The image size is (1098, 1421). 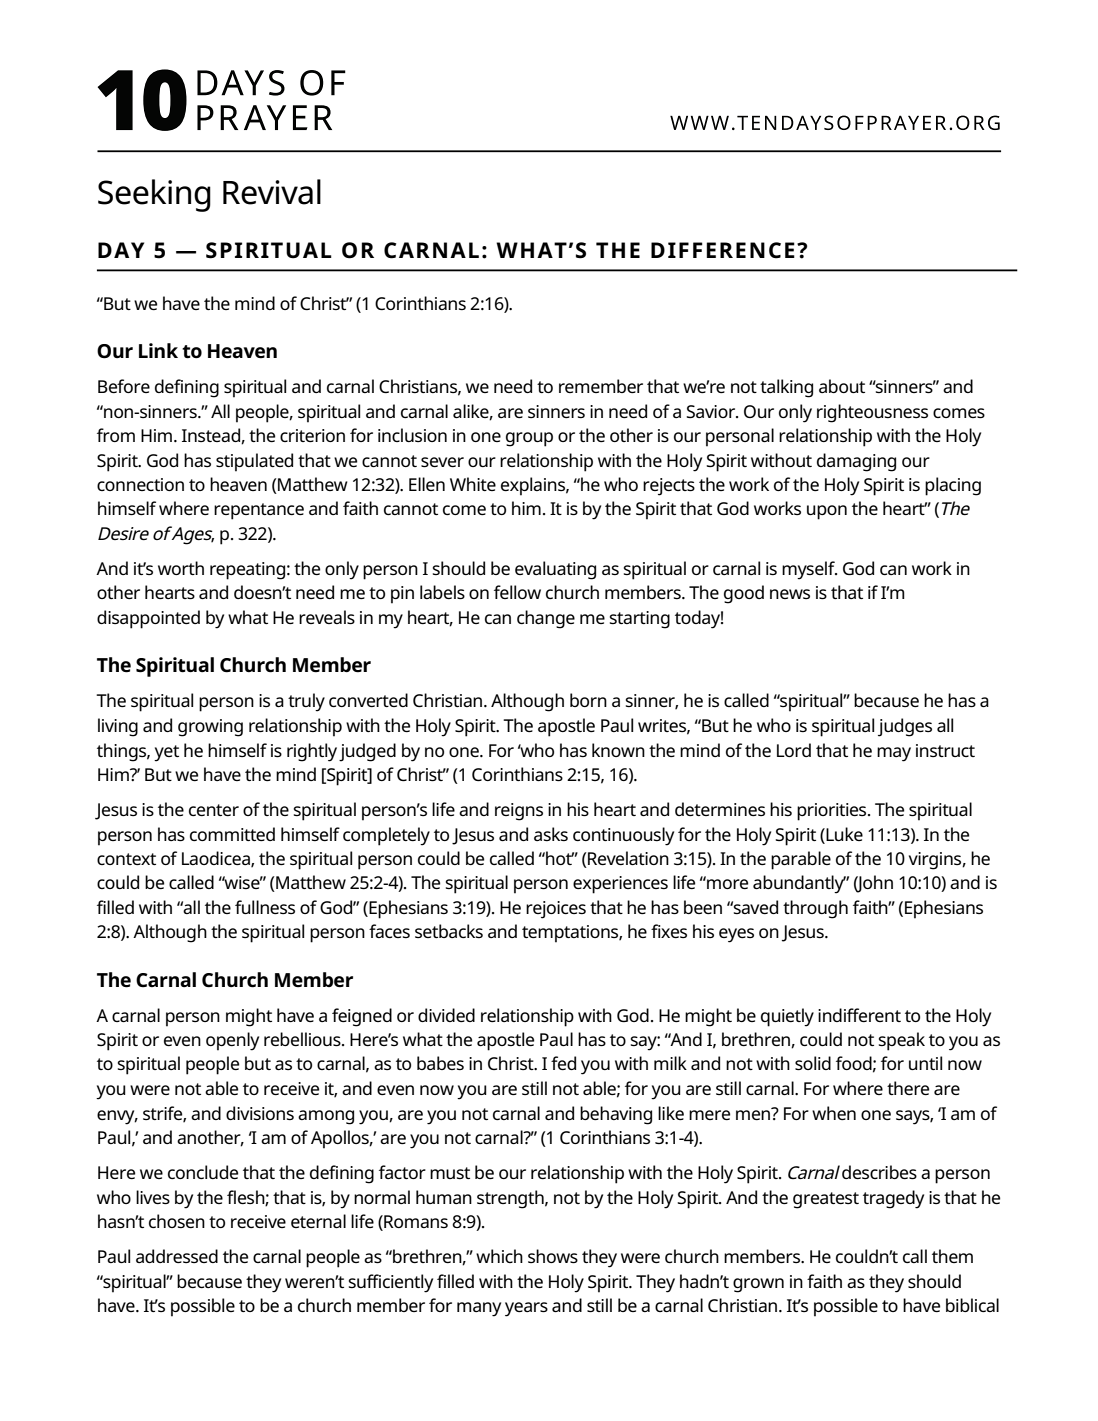 I want to click on about, so click(x=842, y=386).
